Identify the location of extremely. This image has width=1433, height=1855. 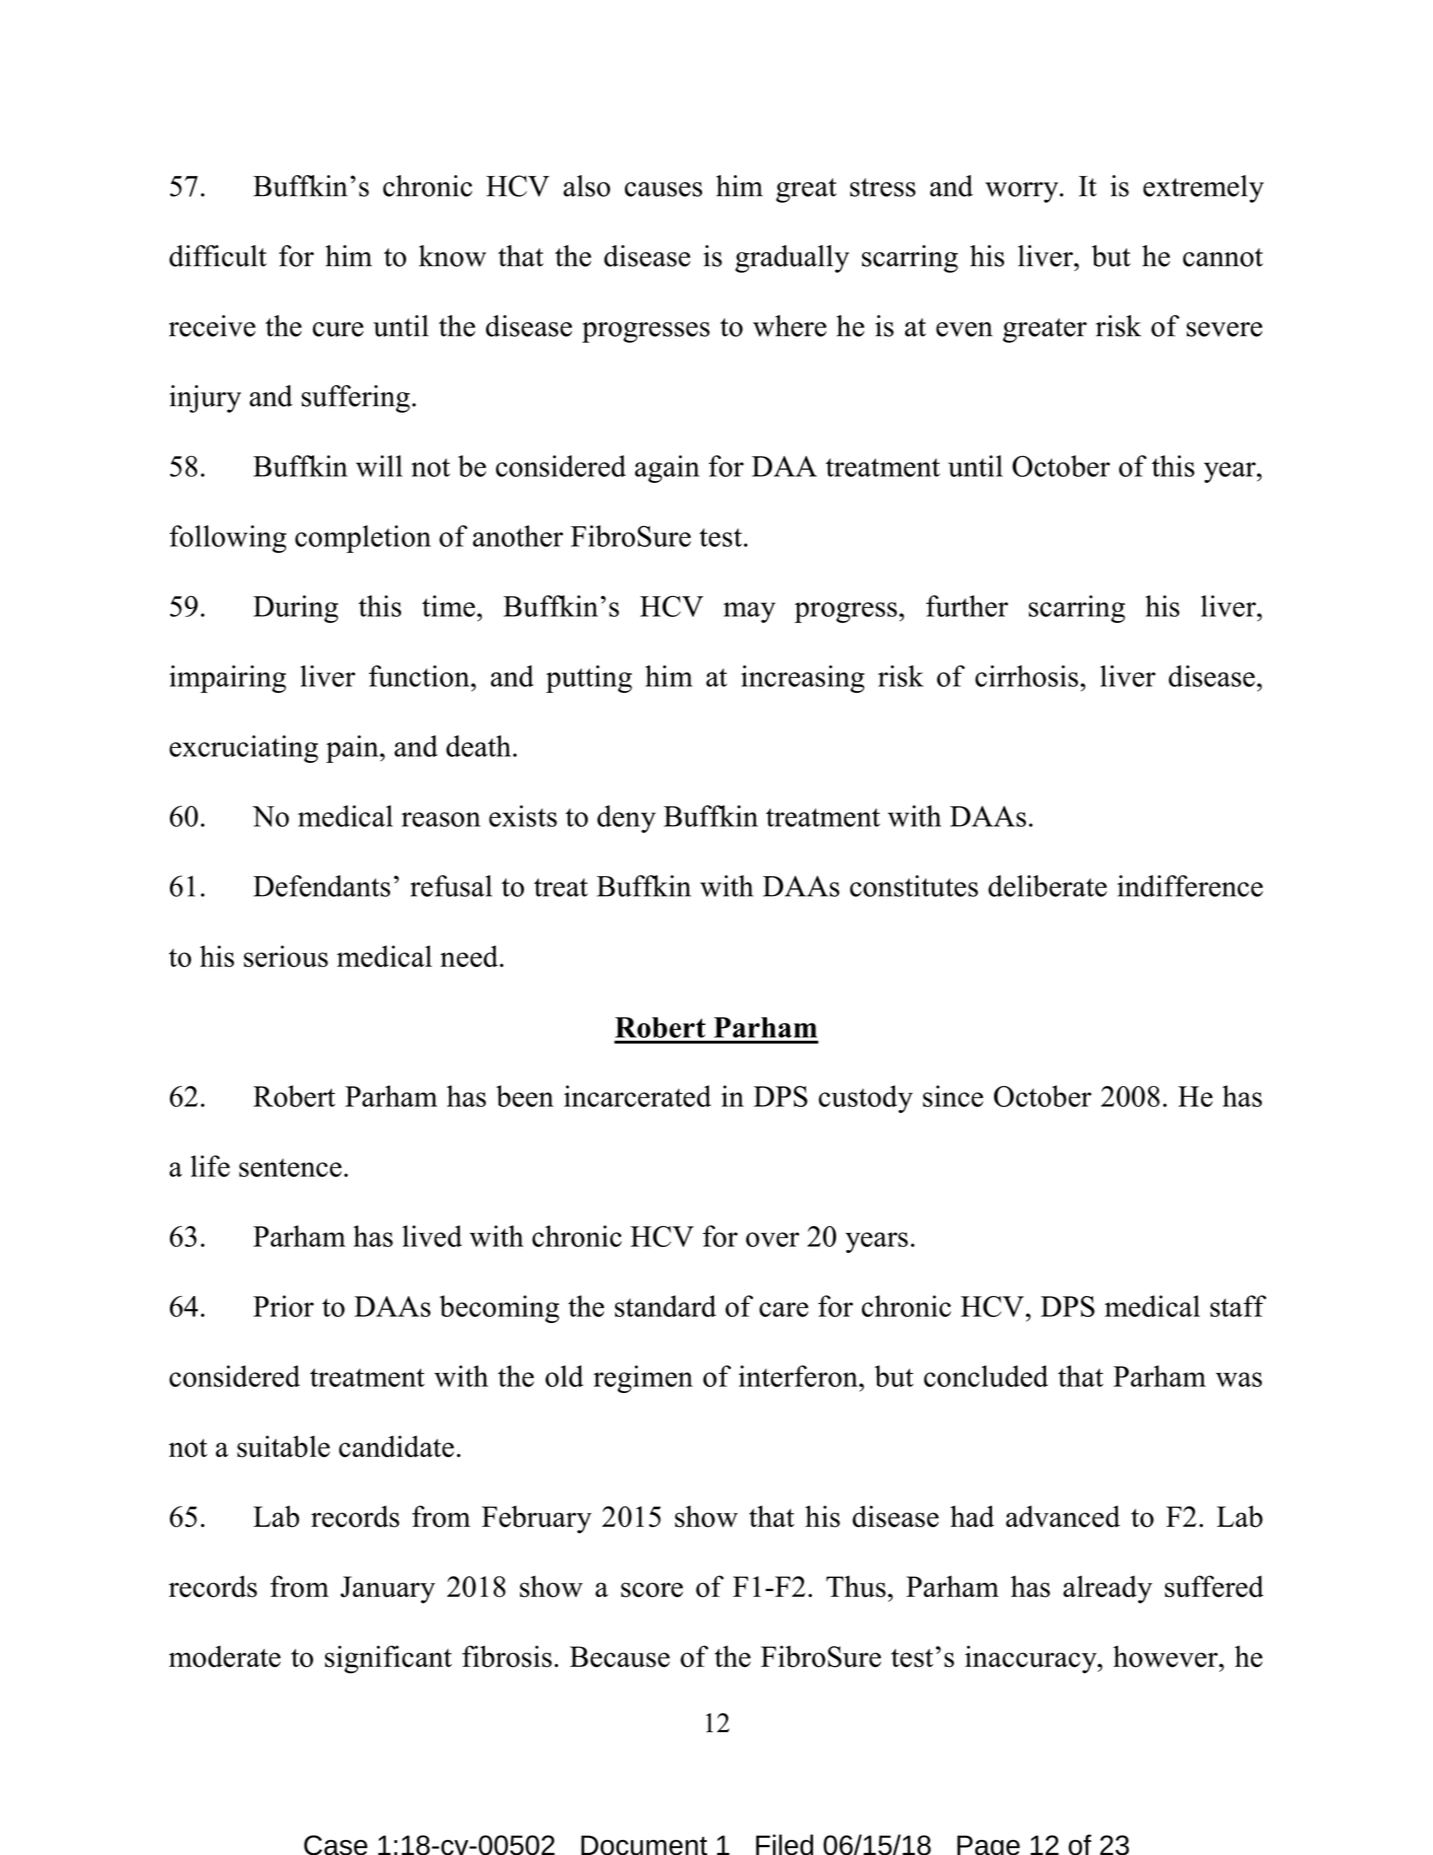
(1203, 189).
